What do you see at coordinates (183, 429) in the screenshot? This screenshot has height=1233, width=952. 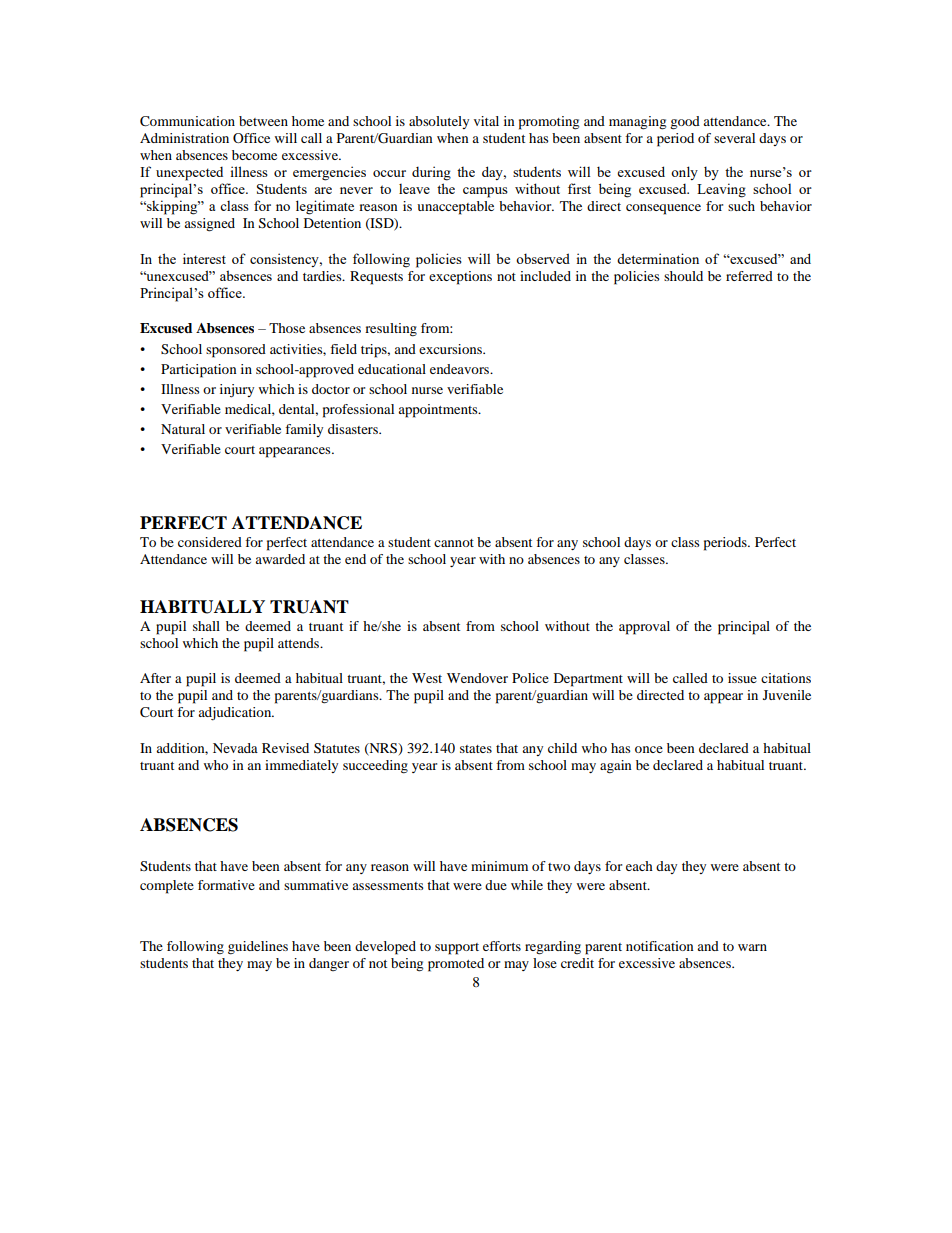 I see `Natural` at bounding box center [183, 429].
